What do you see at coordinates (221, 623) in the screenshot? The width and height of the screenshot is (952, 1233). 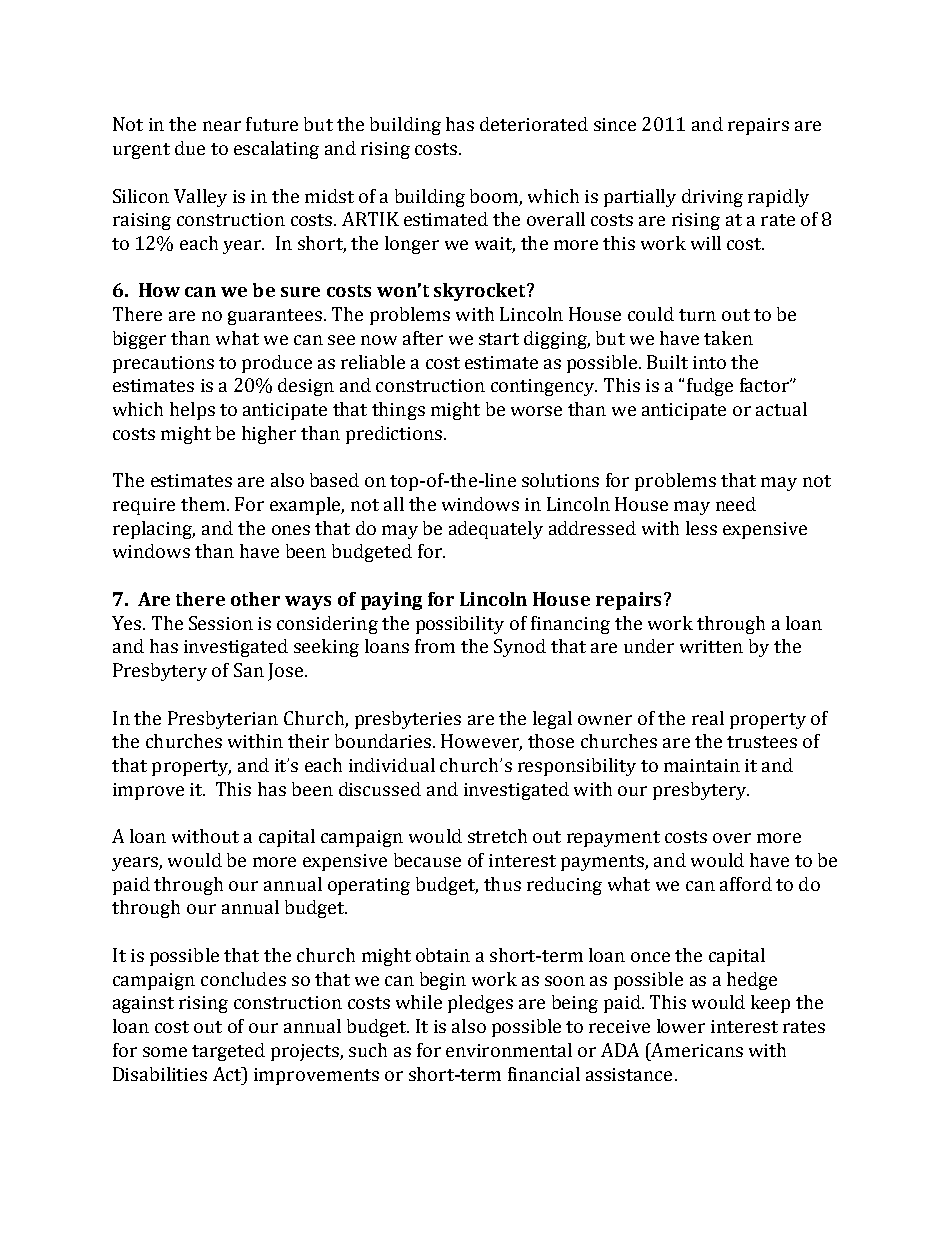 I see `Session` at bounding box center [221, 623].
